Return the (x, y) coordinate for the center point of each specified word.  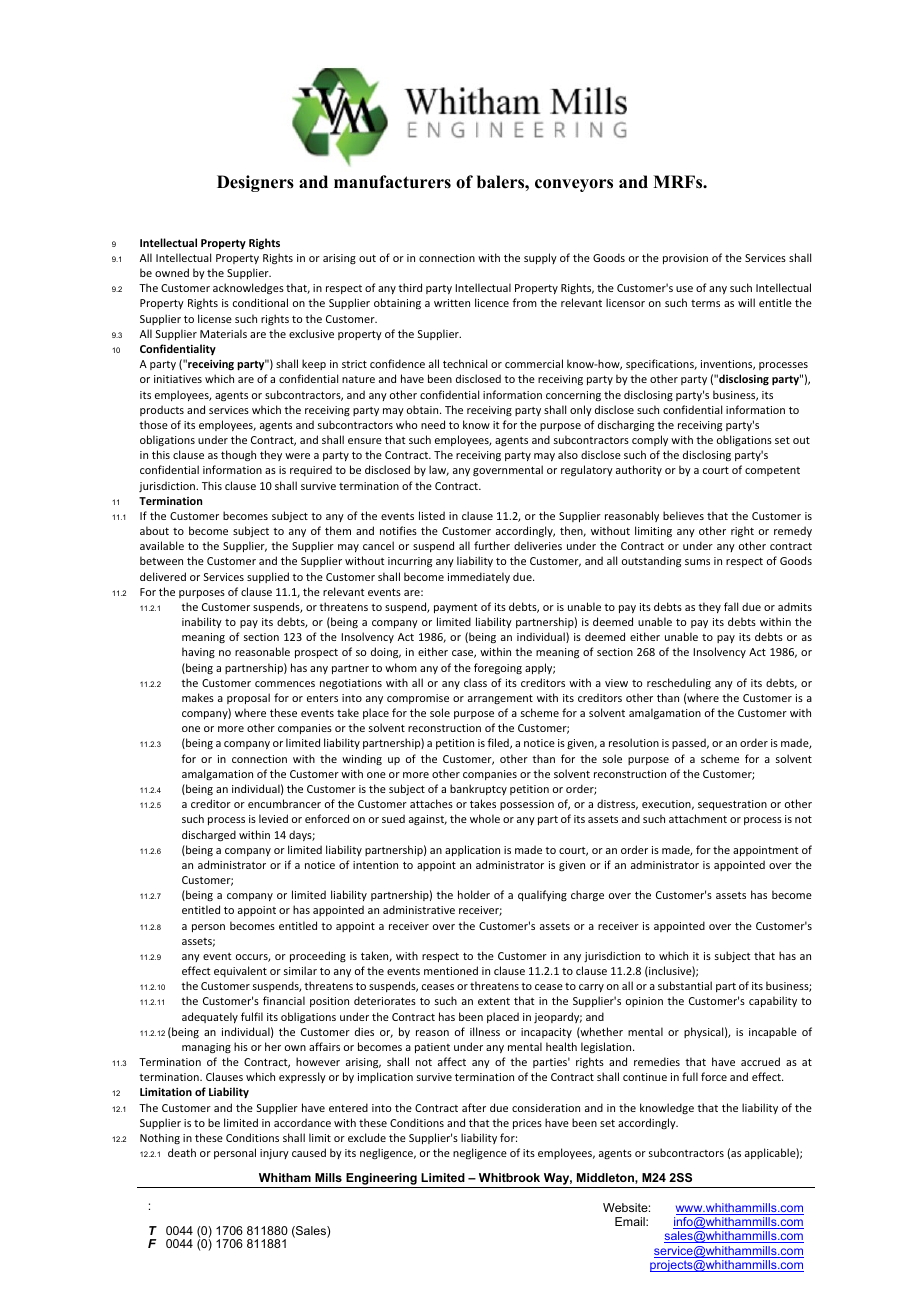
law (439, 470)
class (475, 682)
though (238, 456)
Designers (255, 183)
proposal (248, 698)
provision (685, 259)
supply (540, 258)
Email (631, 1221)
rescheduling (679, 683)
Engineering (381, 1180)
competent (772, 471)
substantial (685, 985)
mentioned (451, 970)
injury (274, 1154)
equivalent (240, 971)
